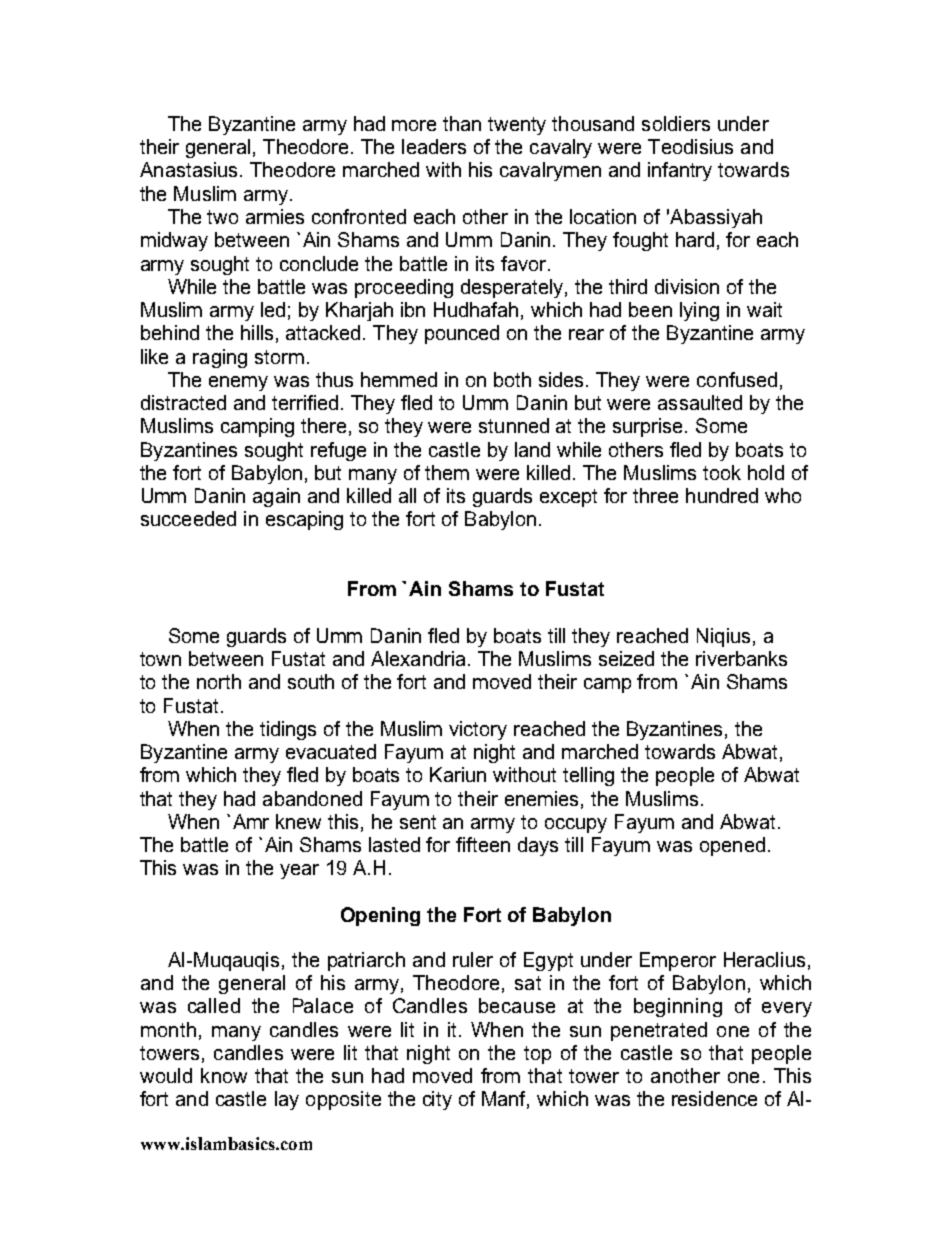 The height and width of the screenshot is (1233, 952). Describe the element at coordinates (732, 846) in the screenshot. I see `opened` at that location.
